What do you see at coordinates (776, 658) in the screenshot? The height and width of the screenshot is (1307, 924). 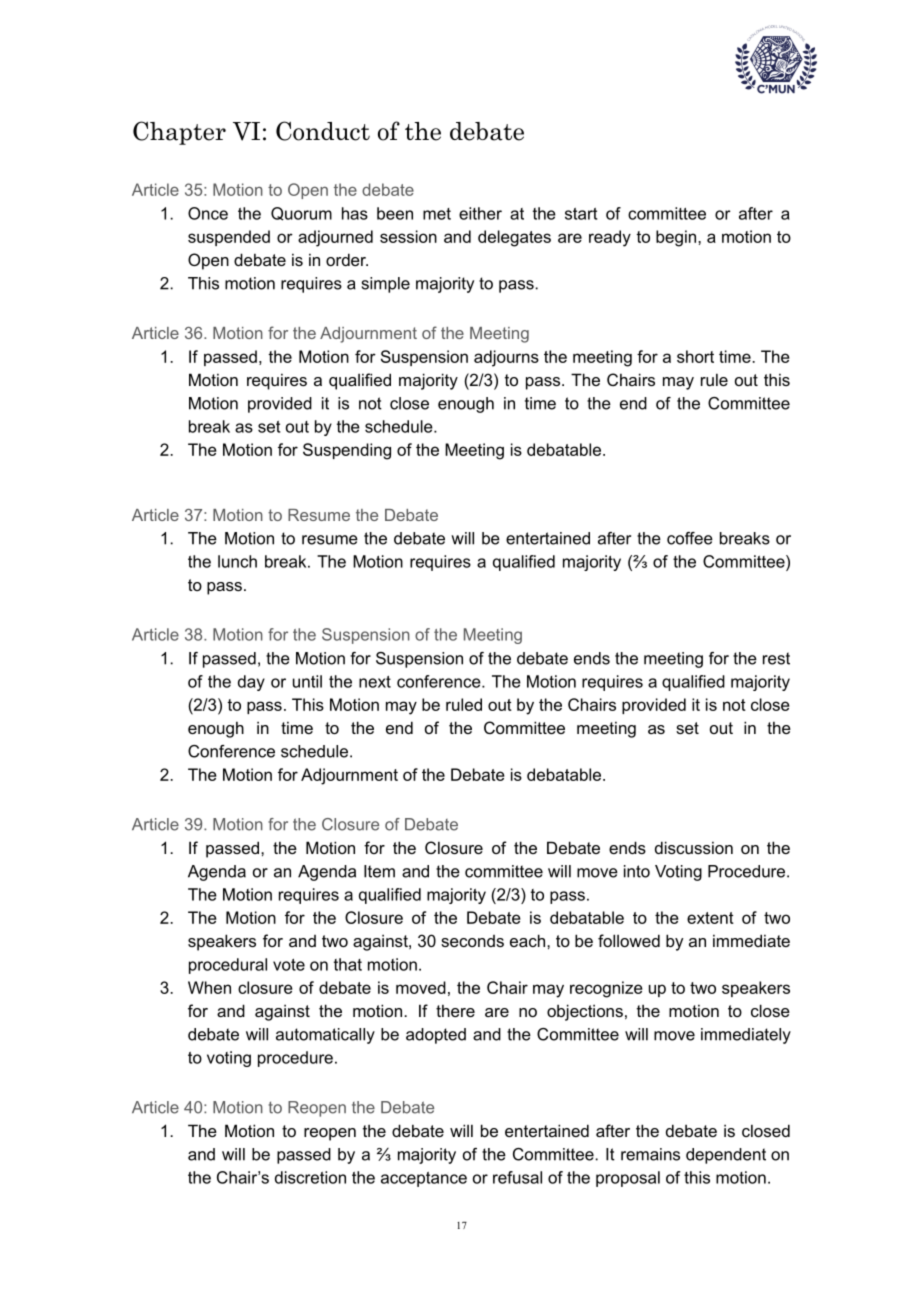 I see `rest` at bounding box center [776, 658].
